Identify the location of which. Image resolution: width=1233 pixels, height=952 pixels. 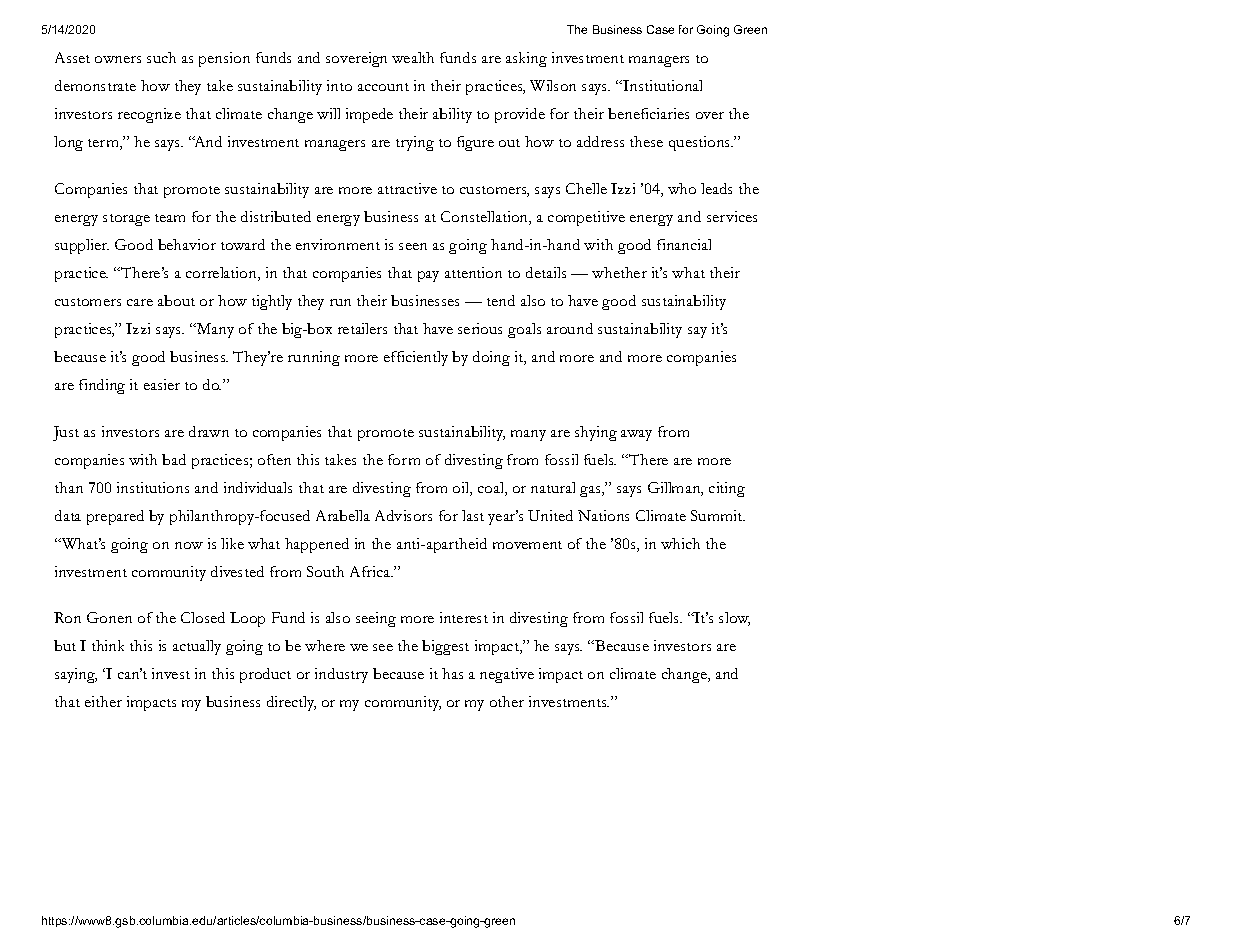
(680, 543).
